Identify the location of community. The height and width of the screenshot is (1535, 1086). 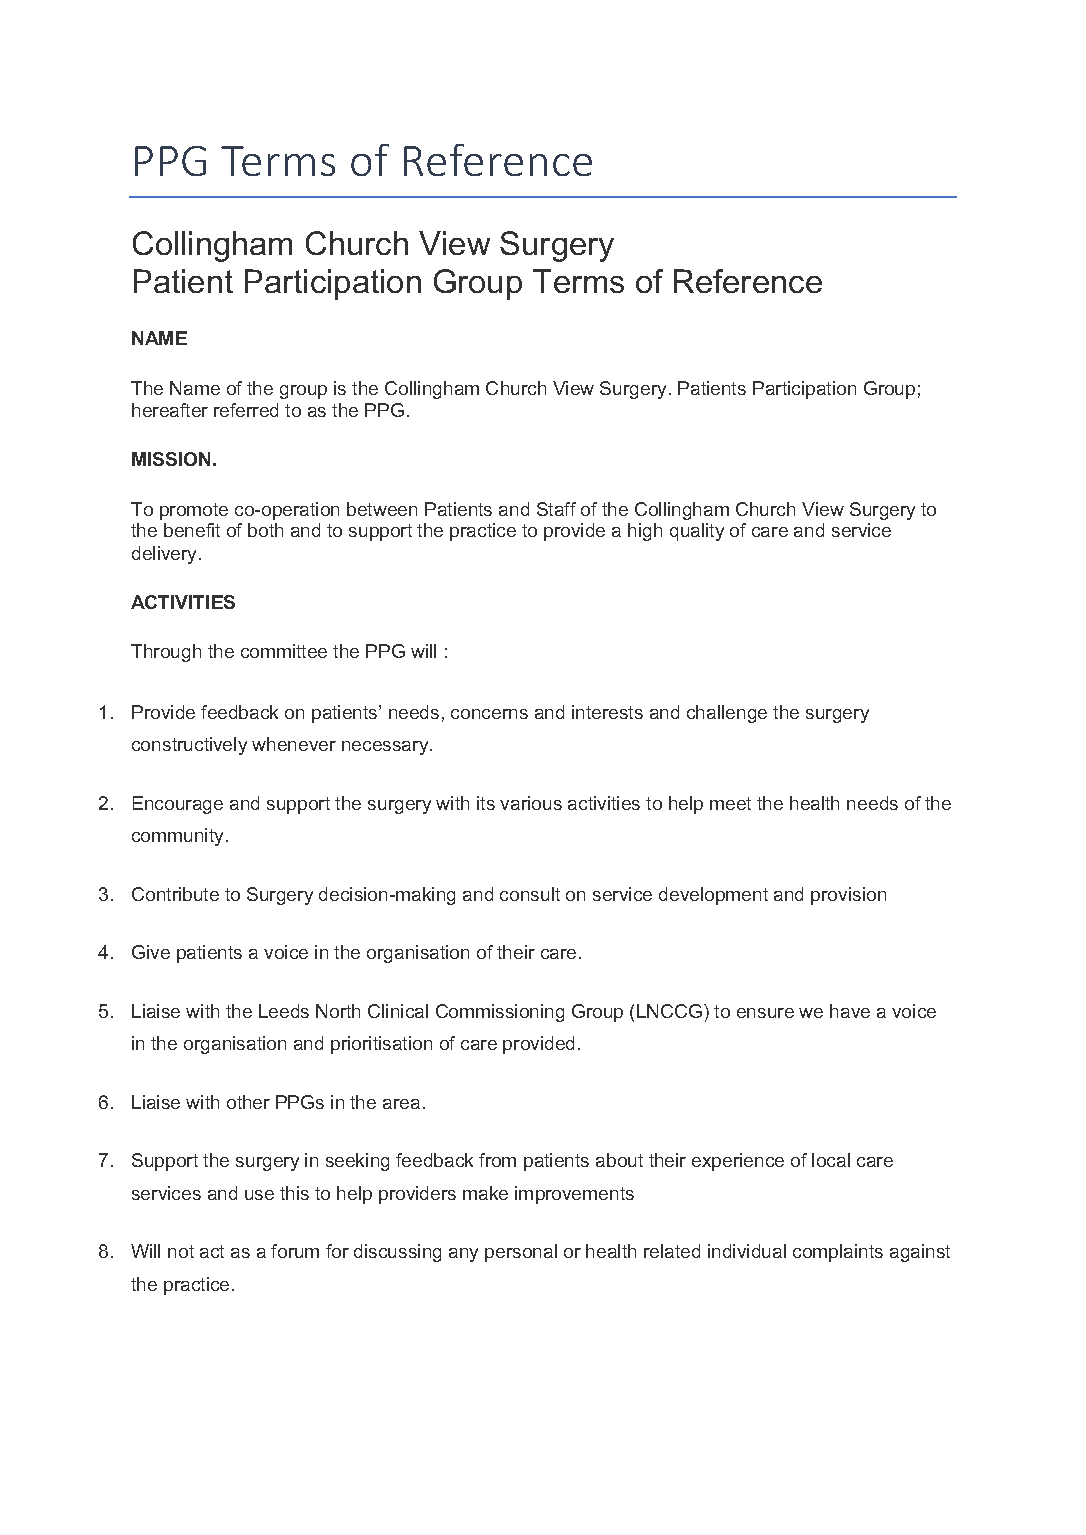
(177, 837).
